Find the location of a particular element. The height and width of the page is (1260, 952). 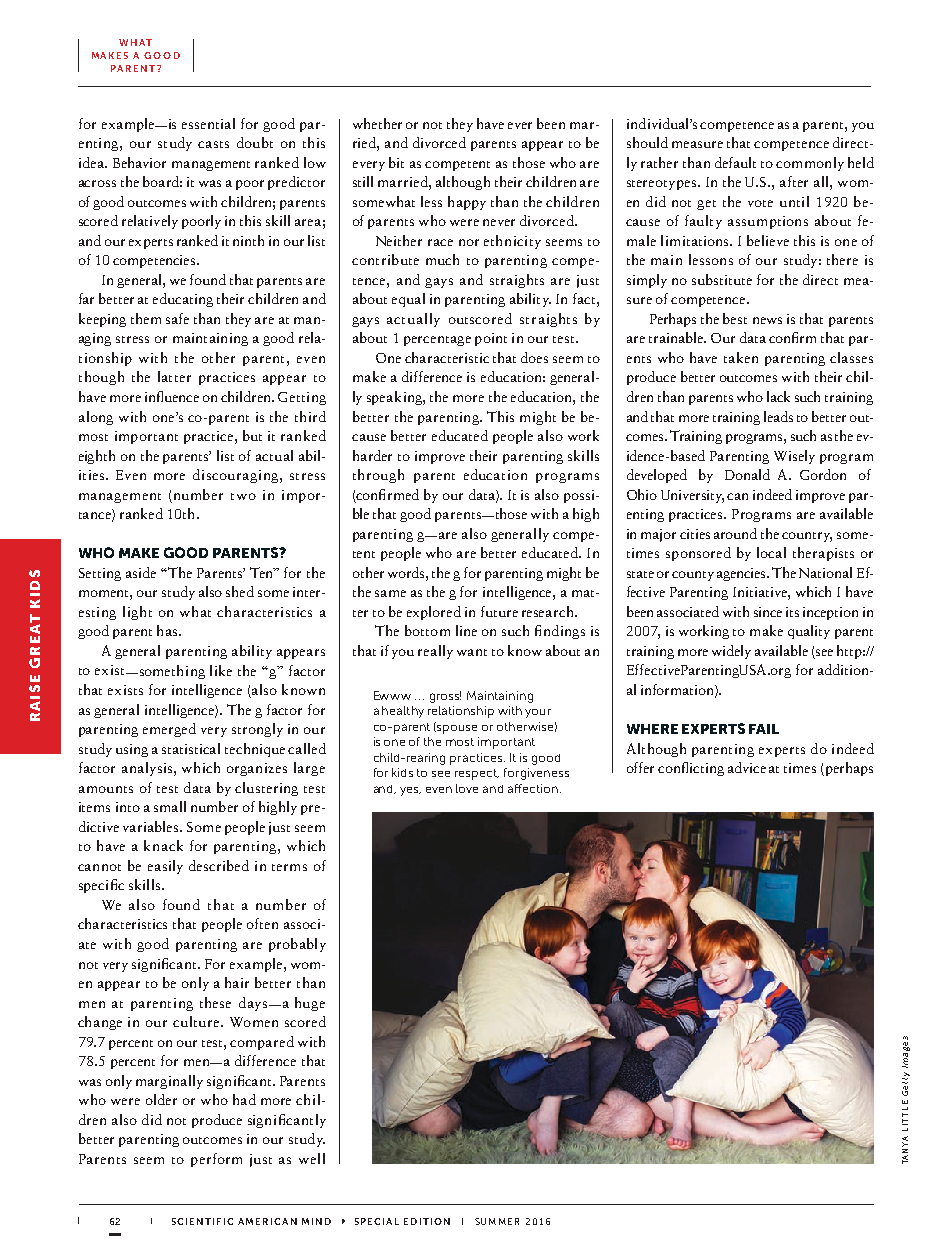

SCIENTIFIC is located at coordinates (202, 1221).
